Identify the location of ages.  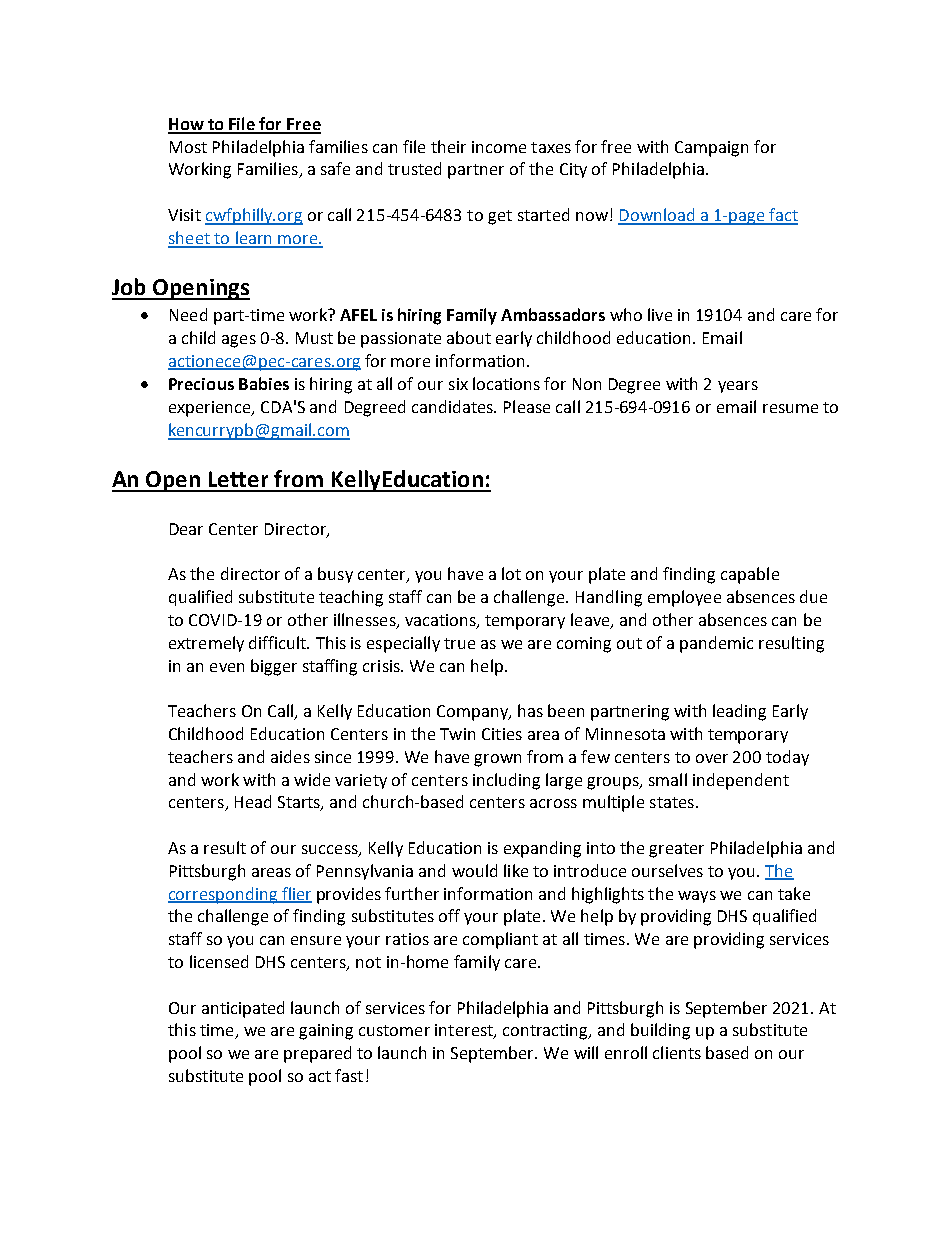
(239, 341).
